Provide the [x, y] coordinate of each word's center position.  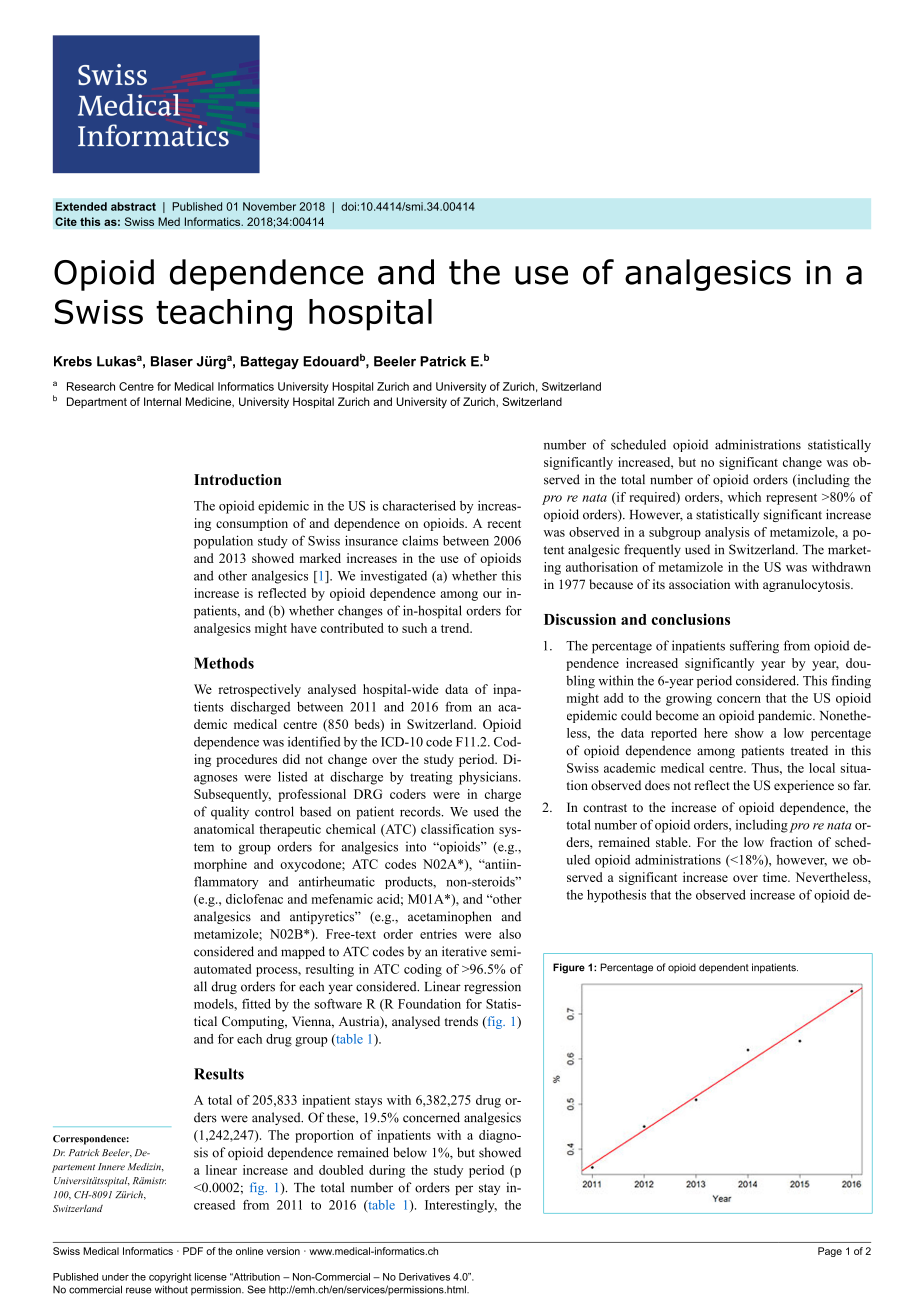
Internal [162, 401]
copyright [170, 1278]
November [269, 206]
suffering [754, 647]
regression [492, 987]
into [416, 846]
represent [791, 499]
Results [219, 1074]
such [414, 628]
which [744, 497]
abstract [133, 206]
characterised [419, 505]
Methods [224, 663]
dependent [724, 968]
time [776, 877]
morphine [220, 865]
